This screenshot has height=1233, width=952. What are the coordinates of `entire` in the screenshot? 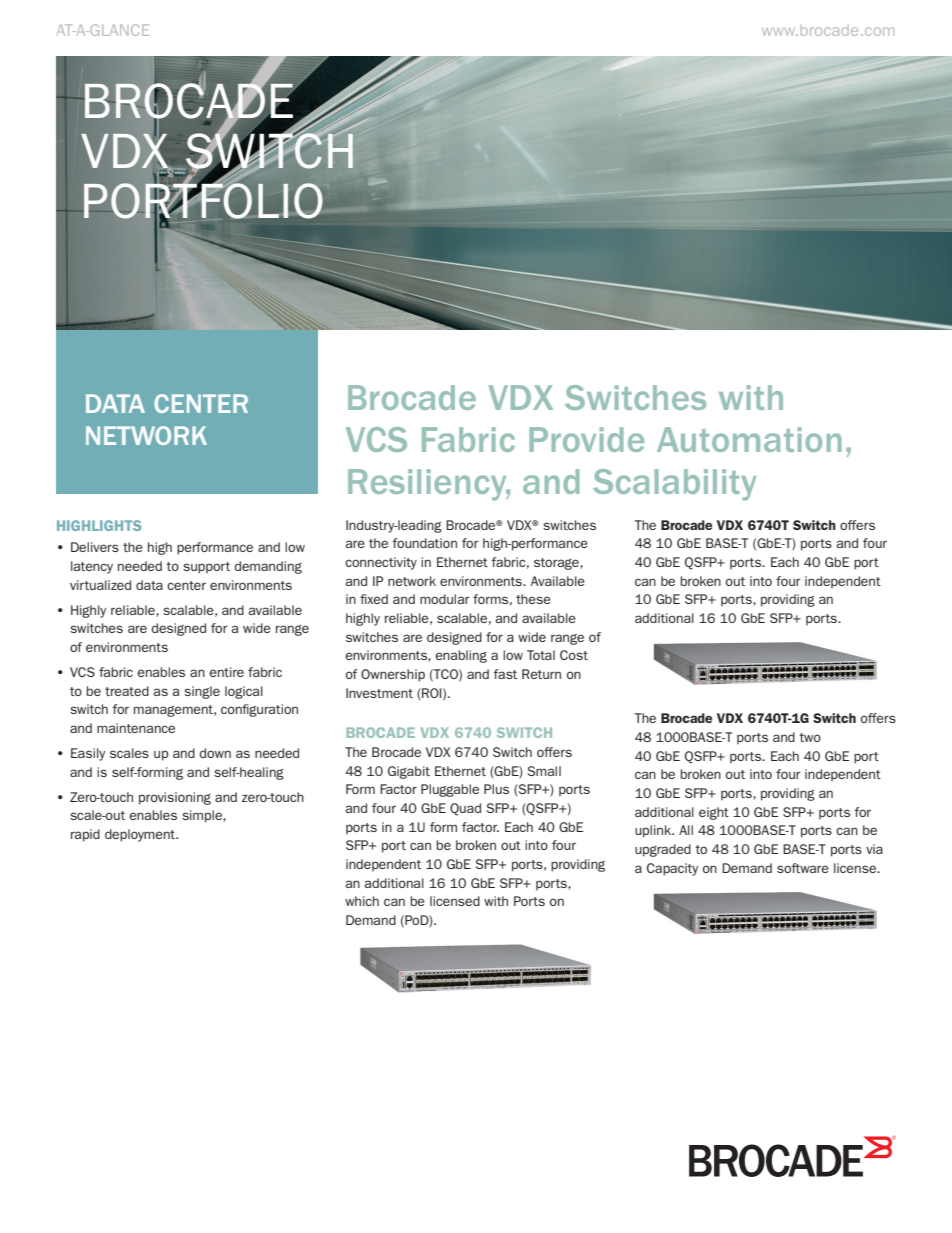 It's located at (226, 672).
